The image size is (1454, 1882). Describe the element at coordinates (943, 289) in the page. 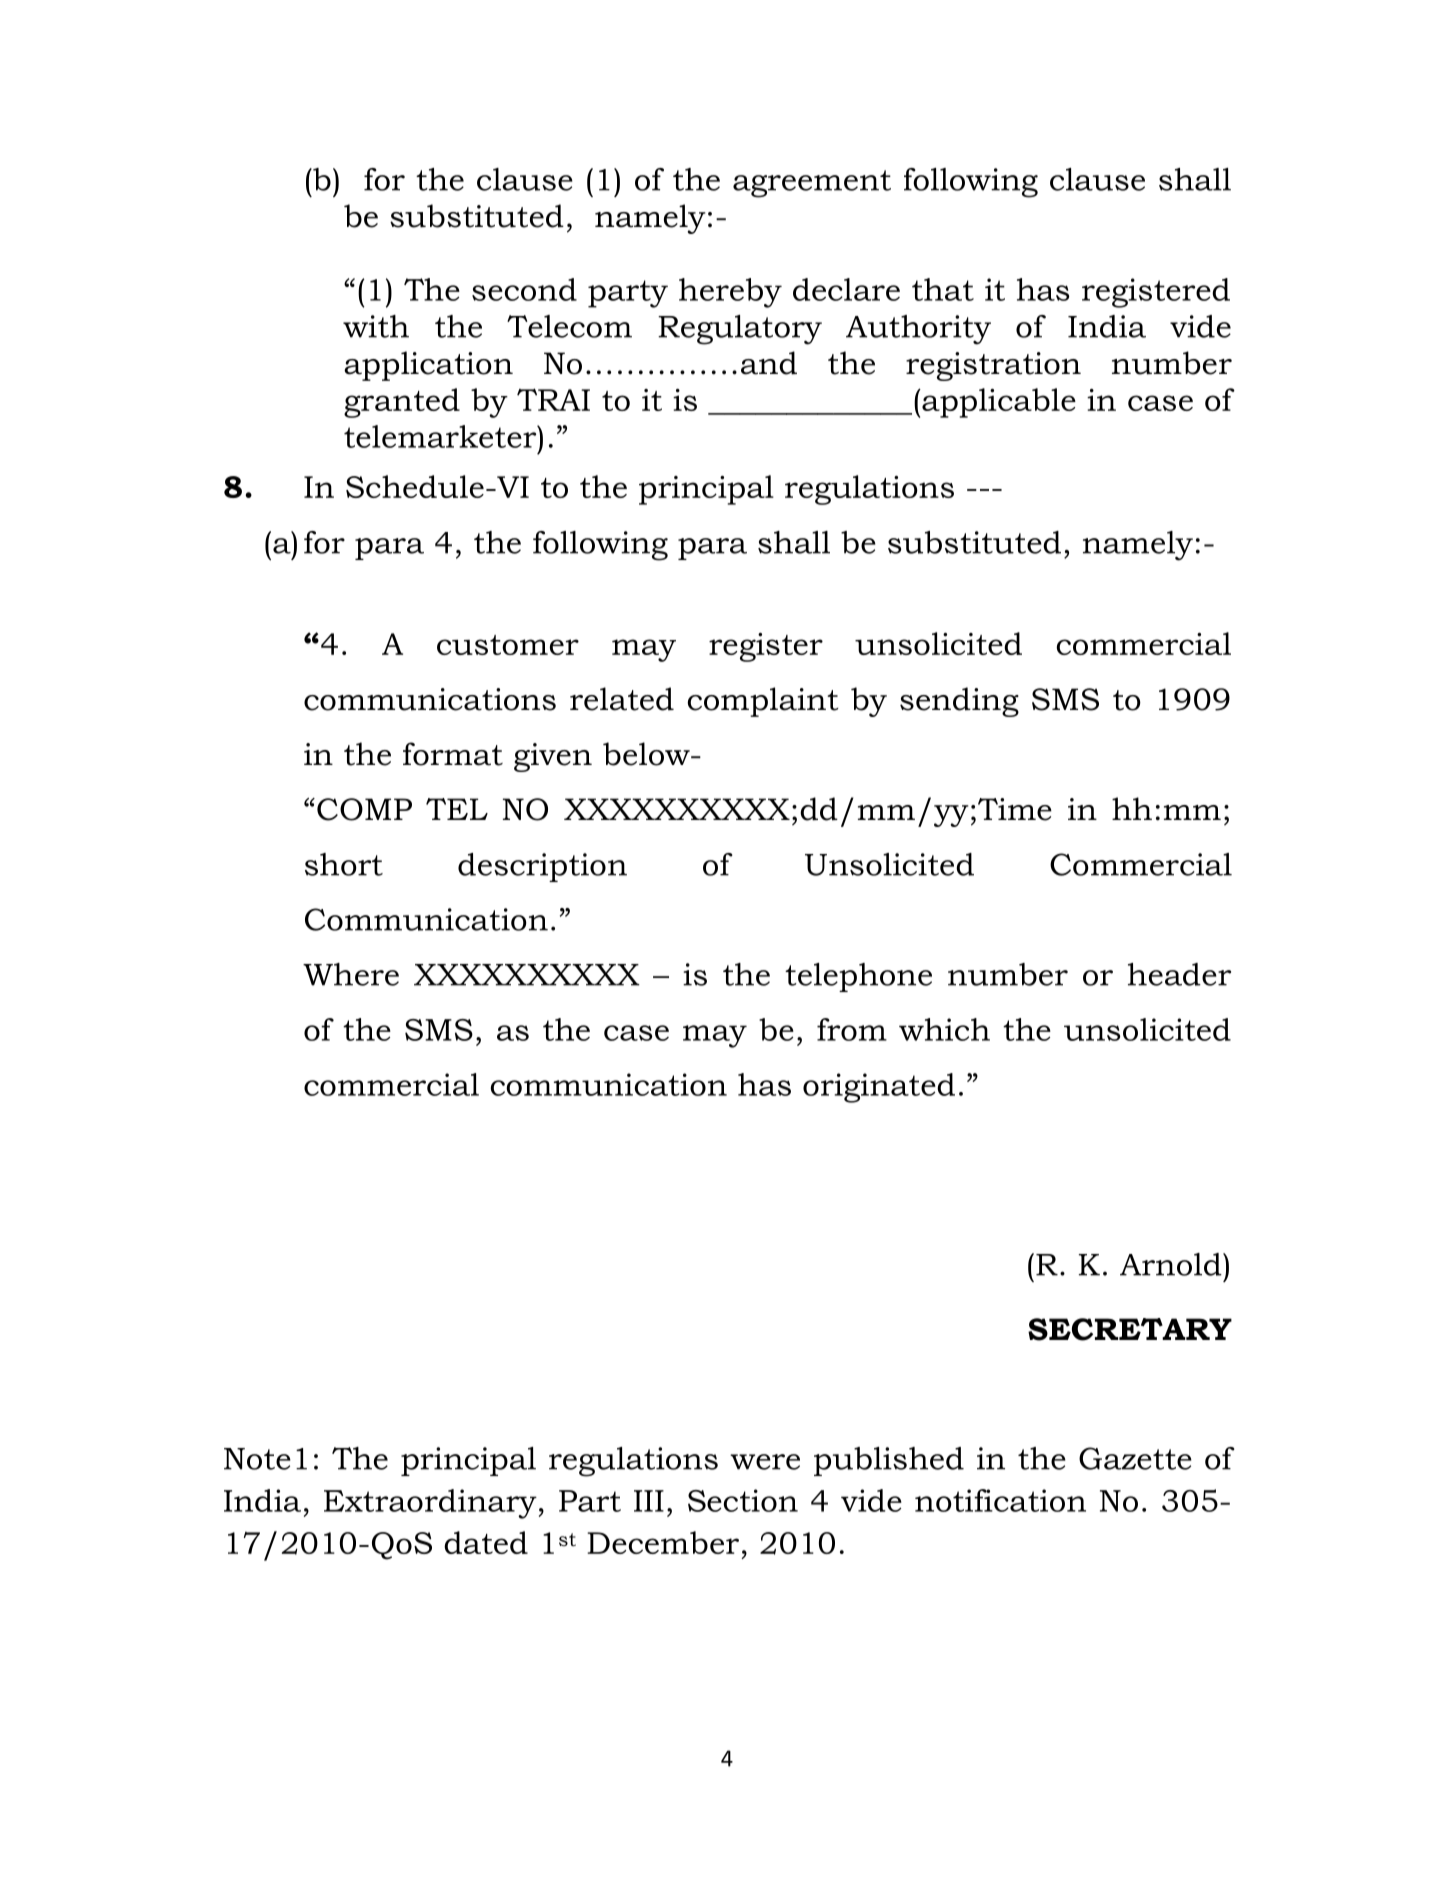

I see `that` at that location.
